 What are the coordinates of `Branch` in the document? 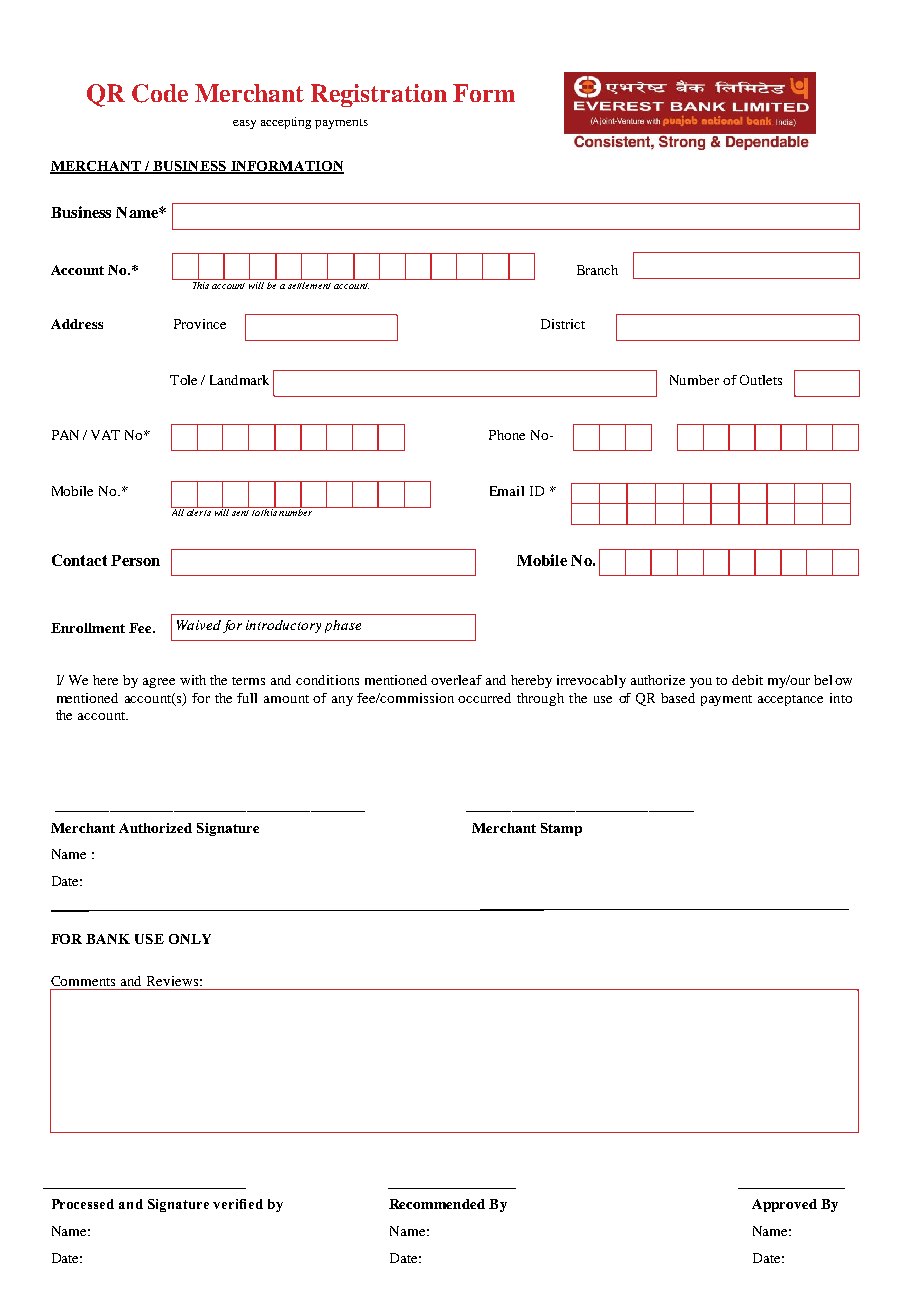 It's located at (597, 270).
